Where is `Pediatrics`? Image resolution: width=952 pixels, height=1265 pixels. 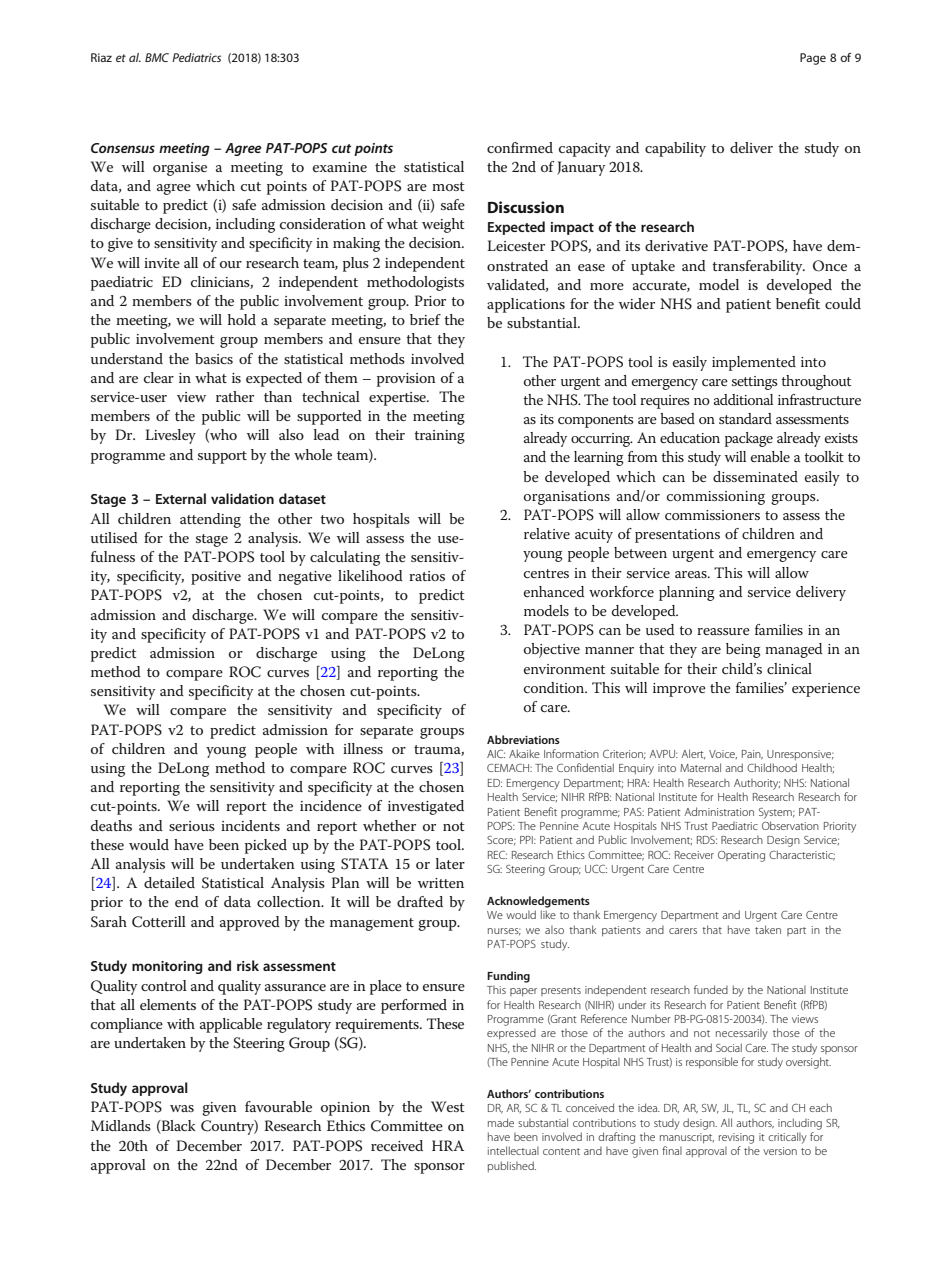 Pediatrics is located at coordinates (196, 57).
